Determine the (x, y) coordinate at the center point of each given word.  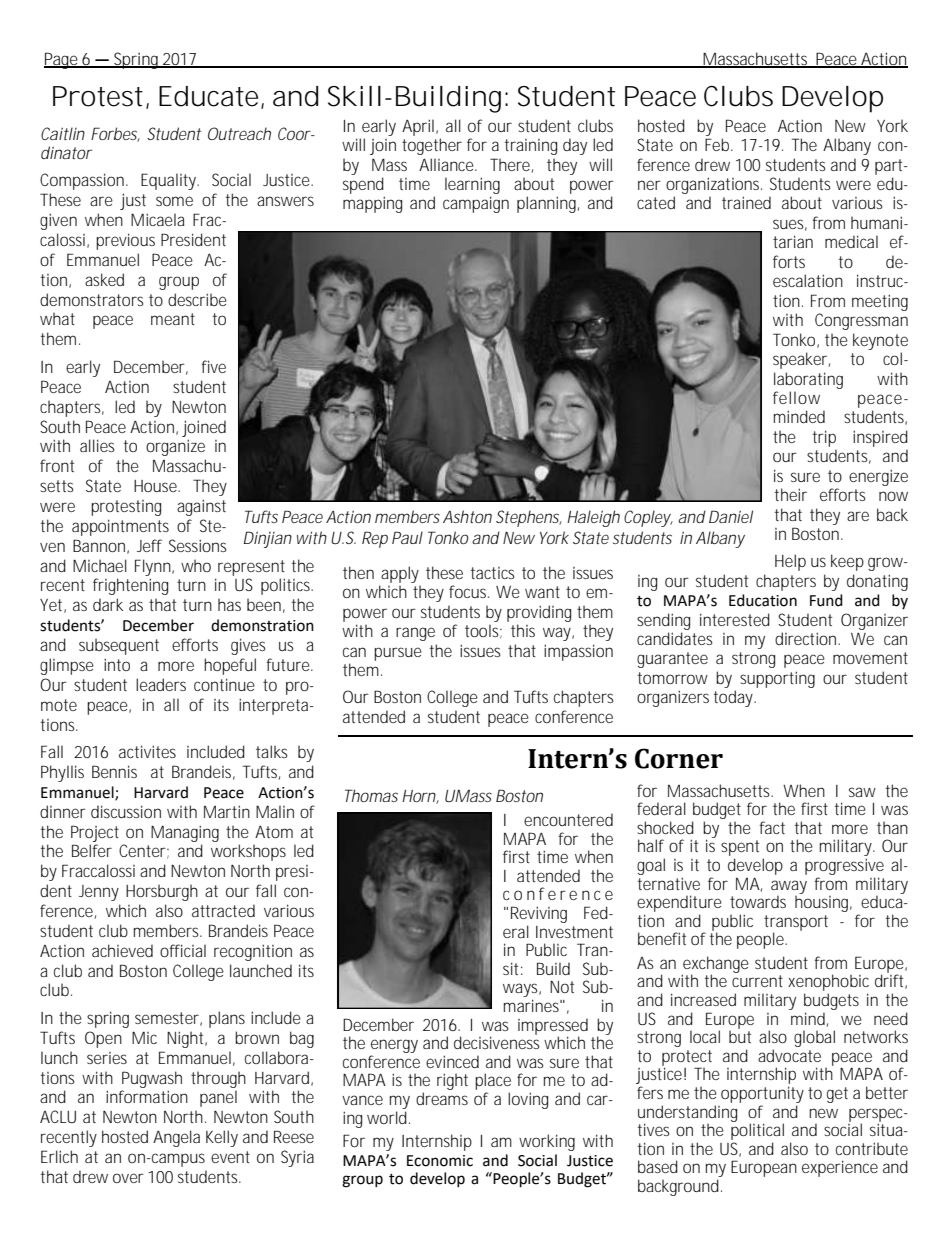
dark (108, 604)
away (789, 888)
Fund (826, 600)
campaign (476, 204)
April (419, 127)
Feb (719, 144)
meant (173, 319)
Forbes (115, 134)
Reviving (539, 916)
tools (483, 631)
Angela (176, 1138)
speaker (801, 360)
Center (144, 851)
